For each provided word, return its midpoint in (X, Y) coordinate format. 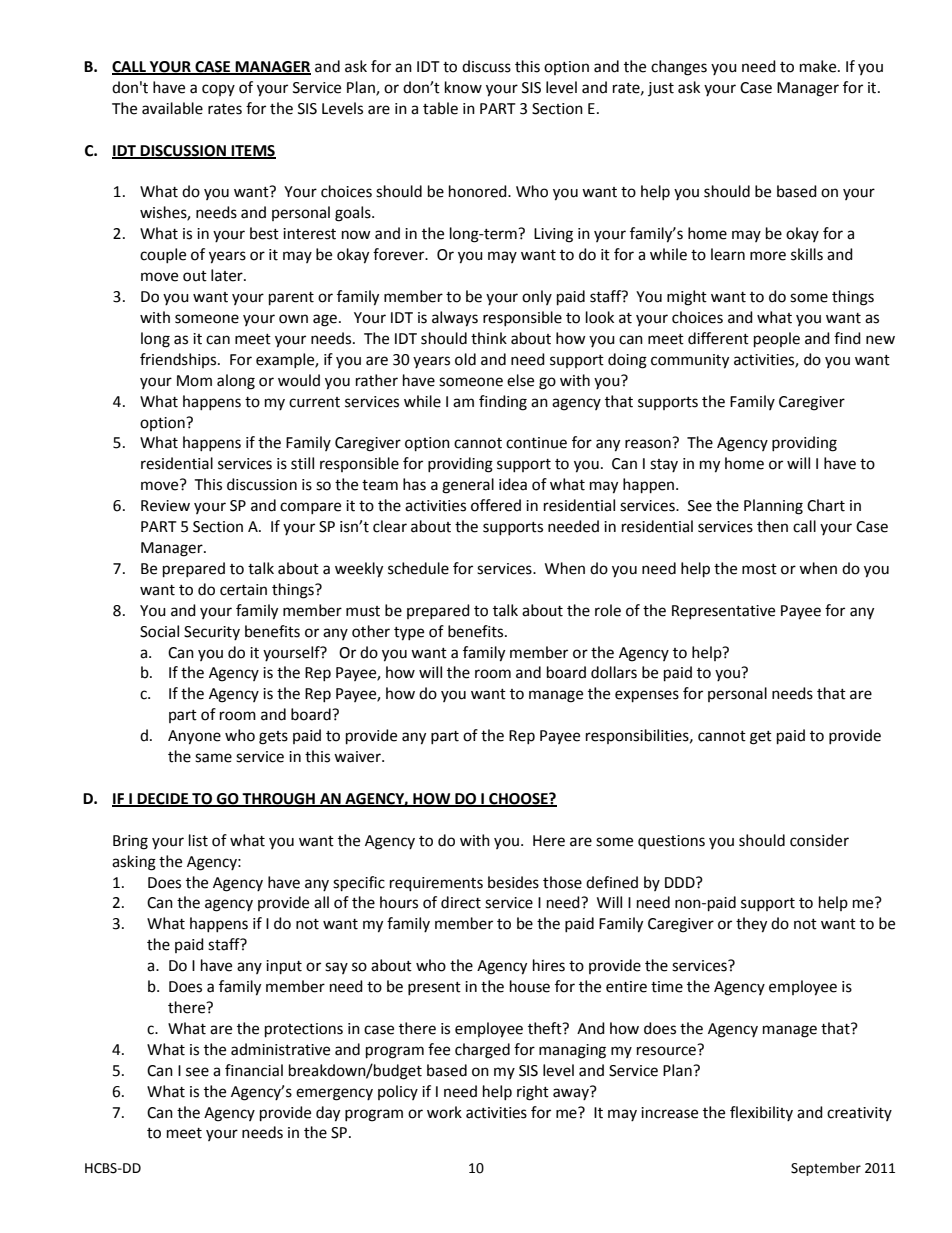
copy (218, 90)
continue (536, 443)
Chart (826, 505)
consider (819, 840)
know (463, 87)
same (213, 758)
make (819, 66)
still (302, 463)
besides (513, 882)
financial (254, 1070)
